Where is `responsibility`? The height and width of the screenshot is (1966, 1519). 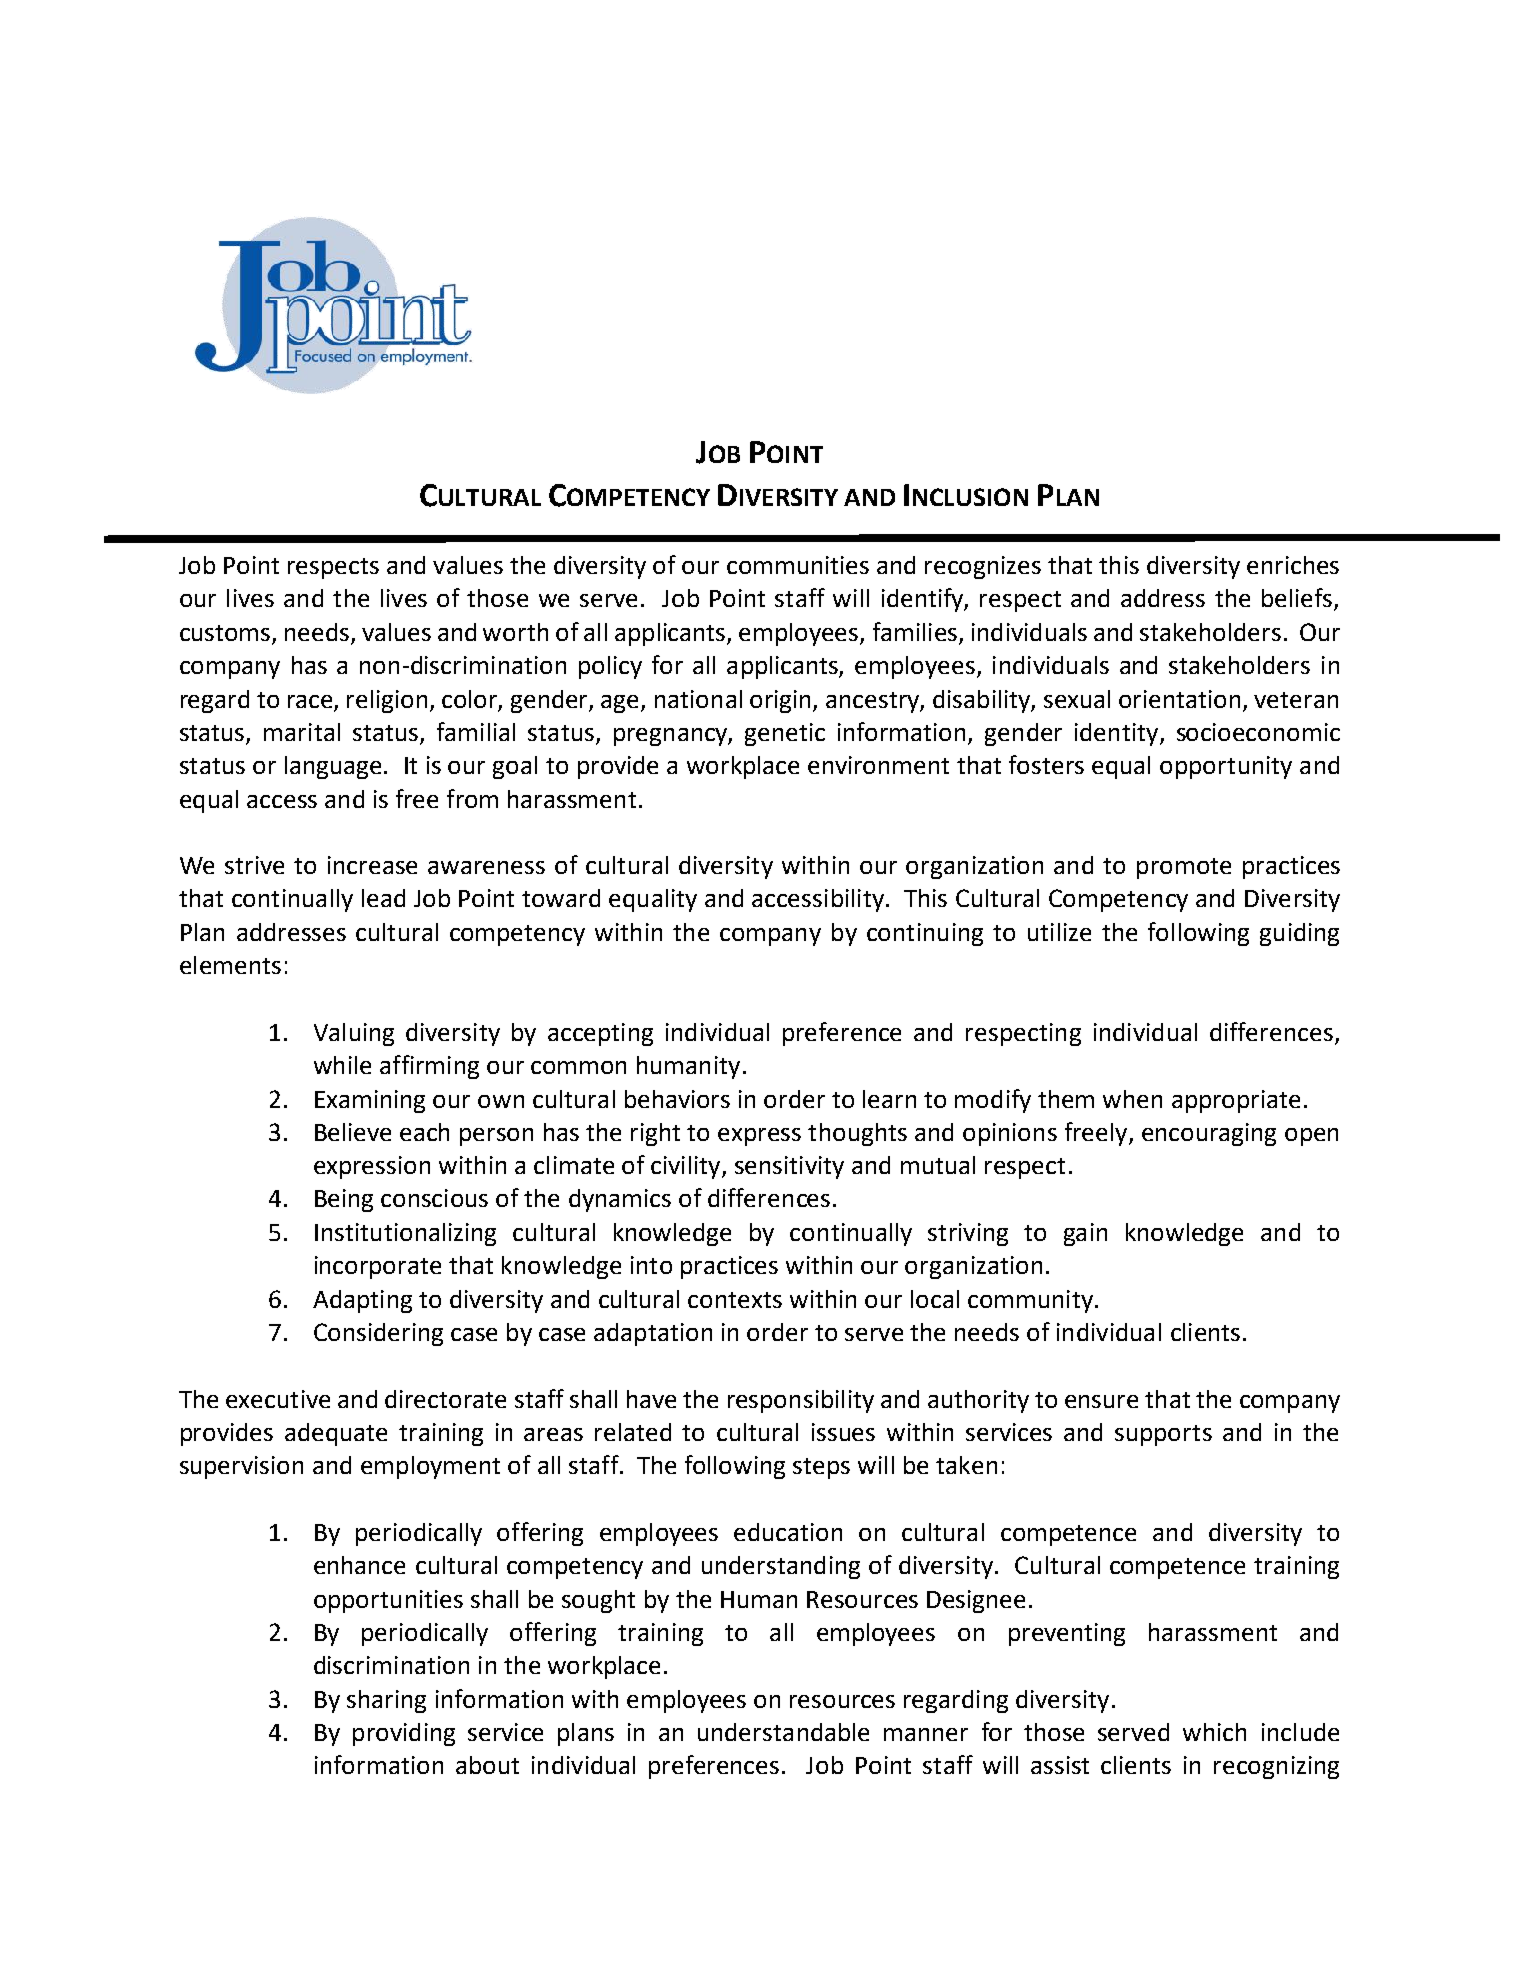
responsibility is located at coordinates (801, 1401).
